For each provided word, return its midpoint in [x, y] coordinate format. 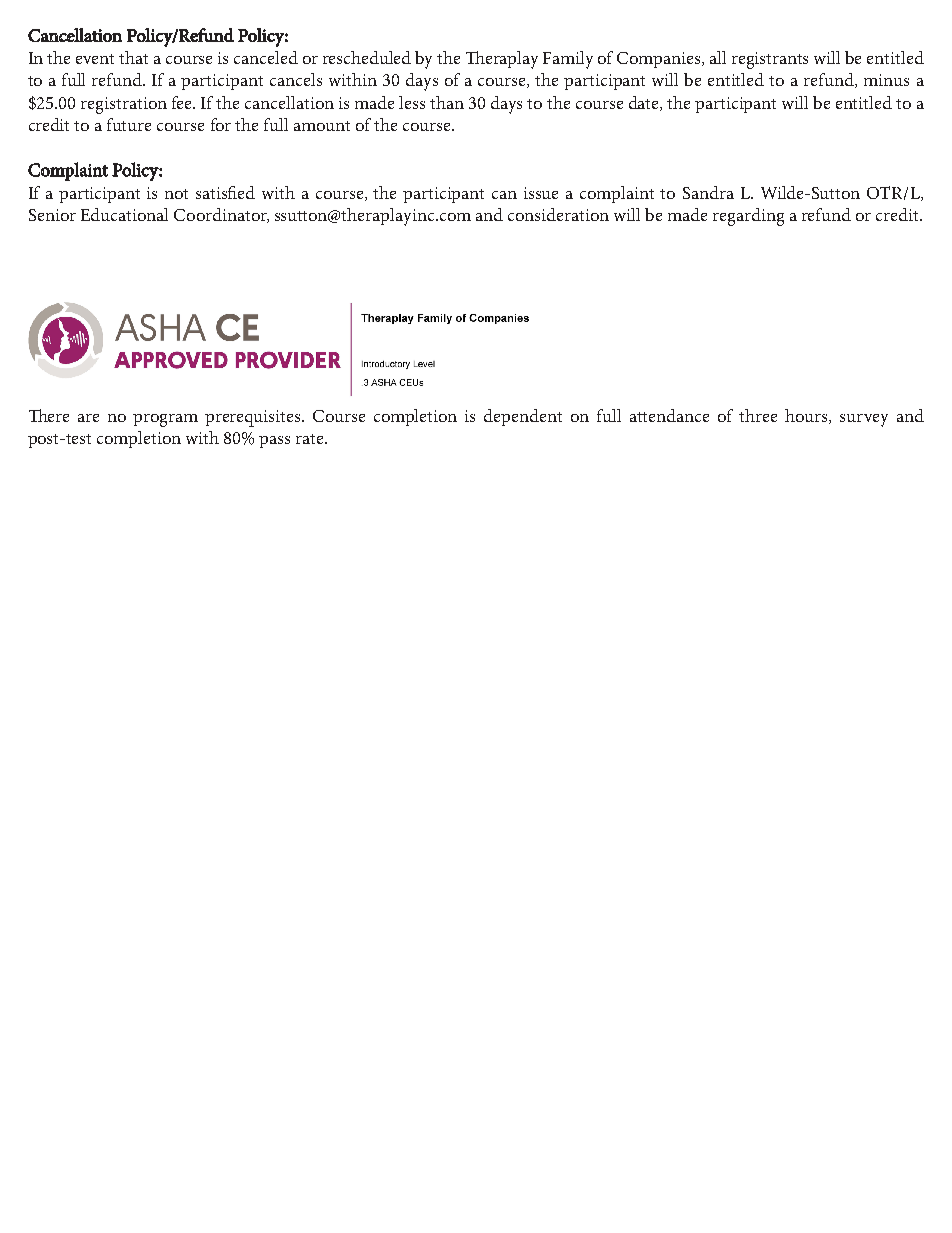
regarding [748, 217]
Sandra [708, 192]
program [165, 420]
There [49, 415]
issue [541, 193]
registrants [770, 60]
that [133, 57]
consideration [558, 214]
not [176, 194]
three [758, 415]
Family [568, 60]
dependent [523, 417]
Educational [124, 214]
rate [311, 439]
